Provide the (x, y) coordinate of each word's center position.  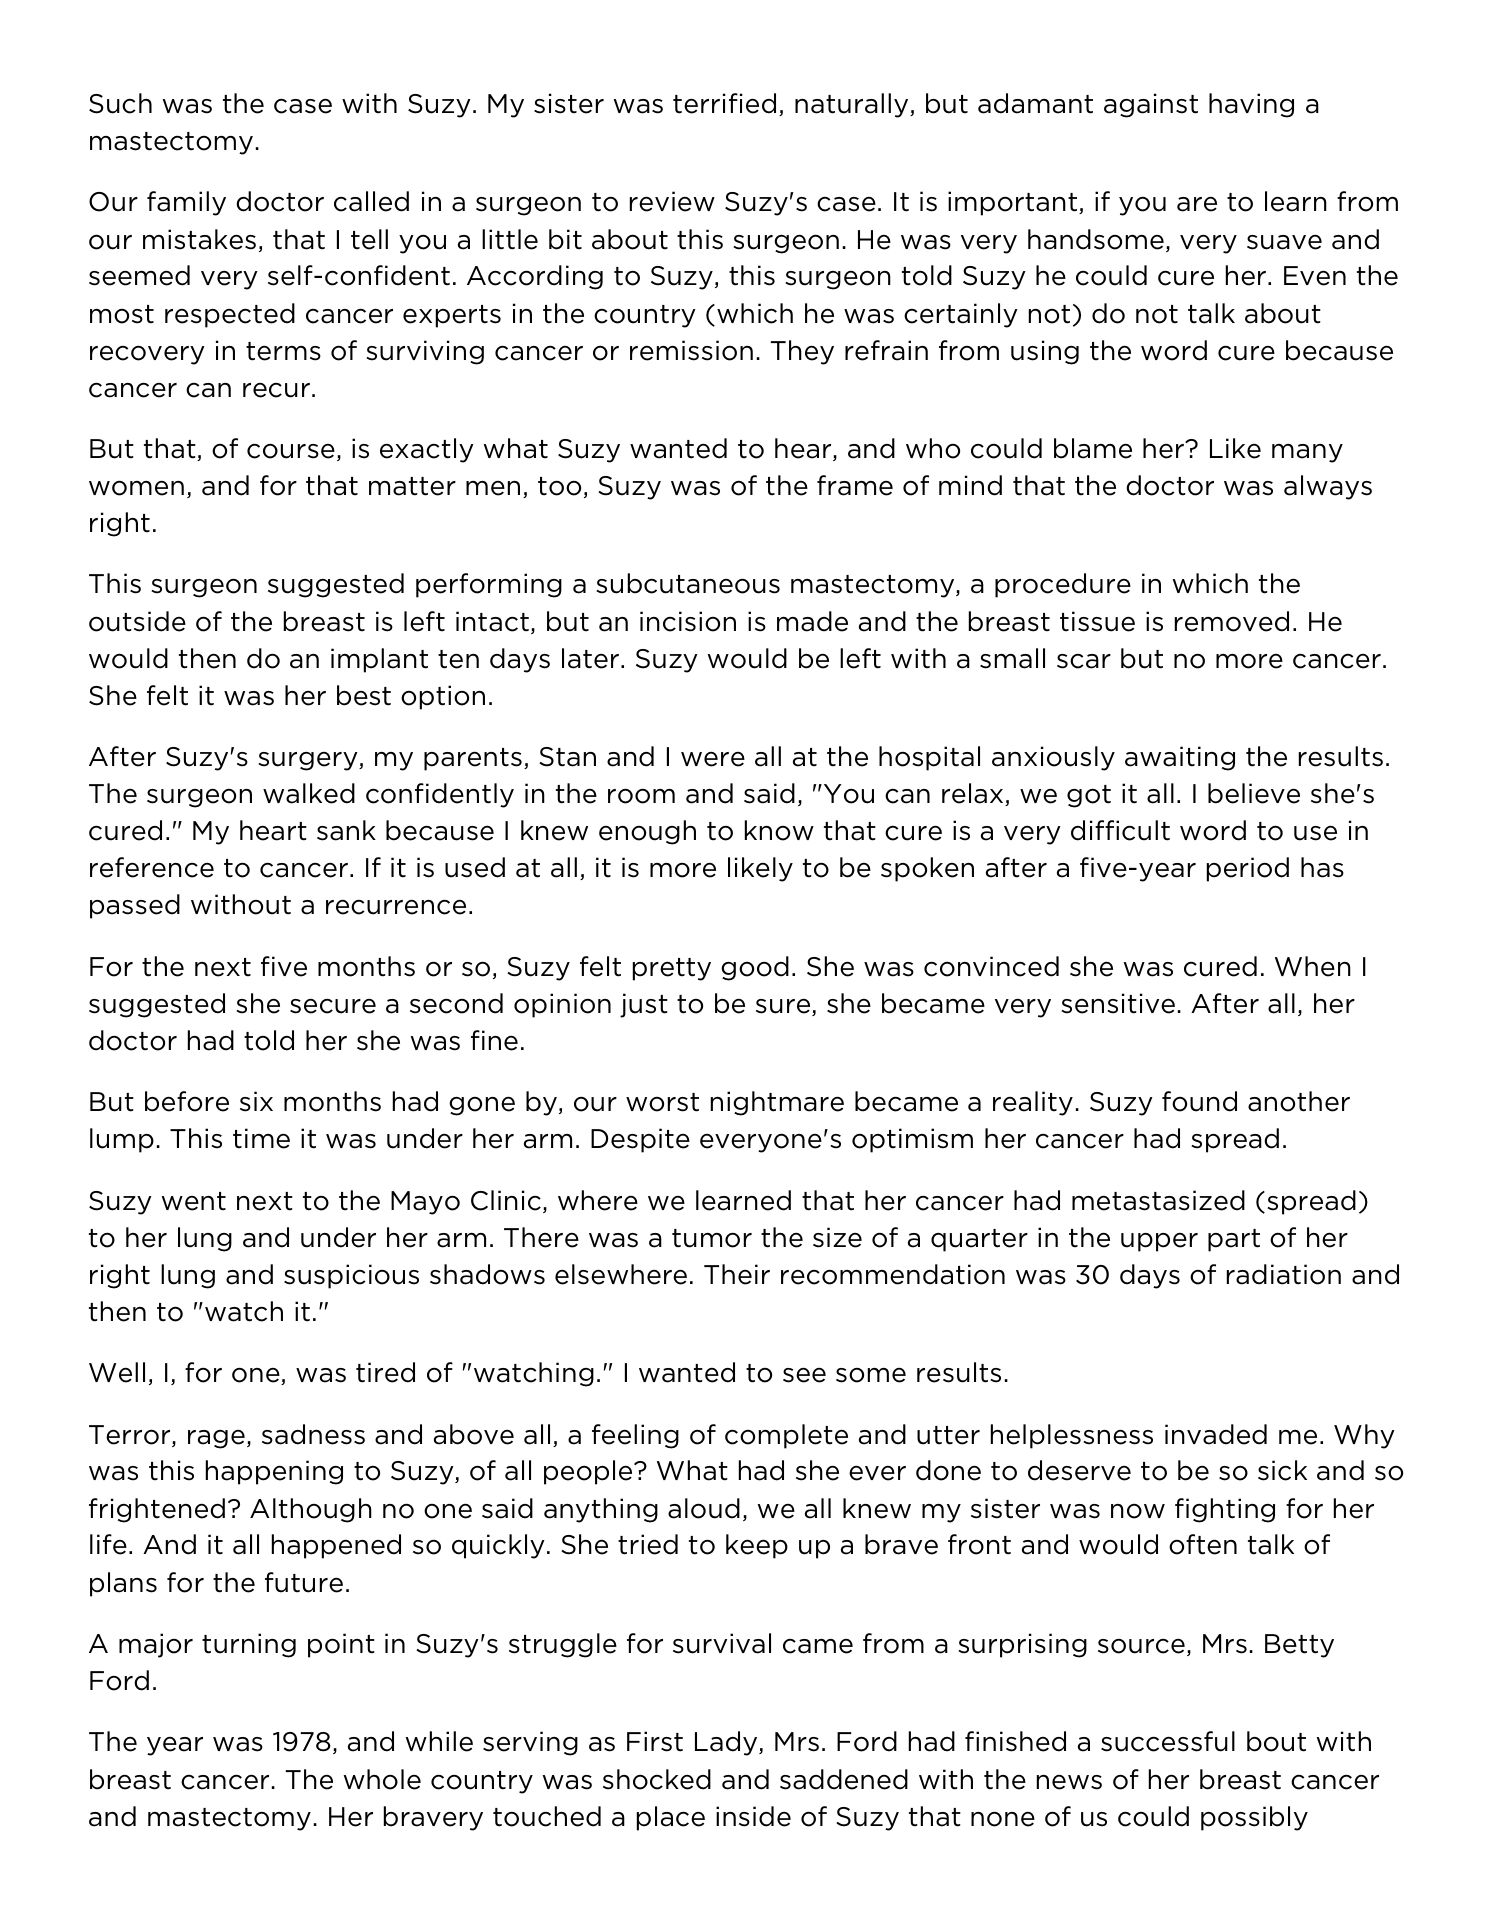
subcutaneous (688, 583)
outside (137, 621)
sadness (313, 1434)
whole (382, 1779)
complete (786, 1436)
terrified (724, 103)
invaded (1216, 1434)
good (755, 968)
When (1313, 966)
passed (135, 906)
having (1251, 105)
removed (1232, 621)
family (186, 203)
